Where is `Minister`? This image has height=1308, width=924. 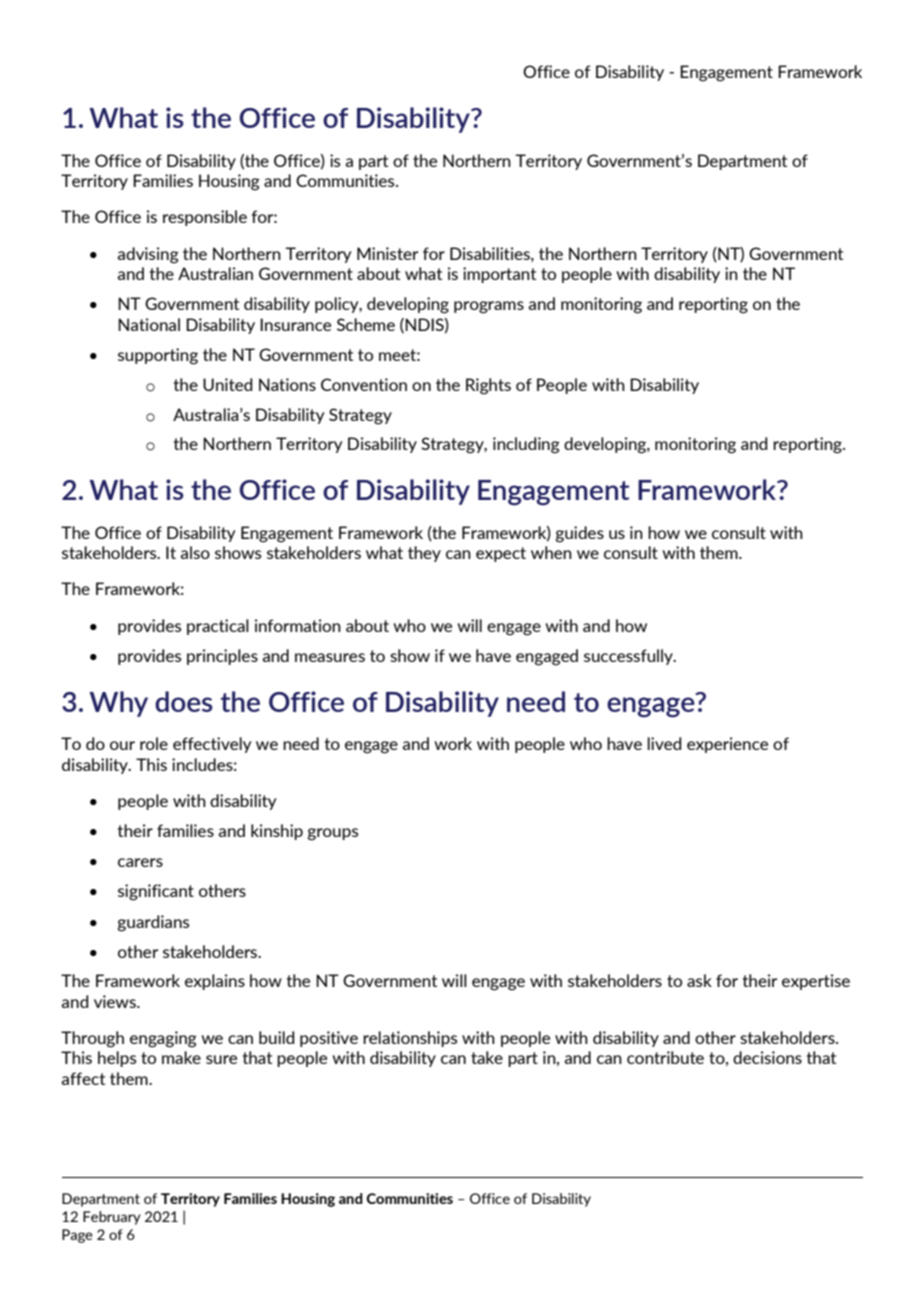 Minister is located at coordinates (387, 253).
